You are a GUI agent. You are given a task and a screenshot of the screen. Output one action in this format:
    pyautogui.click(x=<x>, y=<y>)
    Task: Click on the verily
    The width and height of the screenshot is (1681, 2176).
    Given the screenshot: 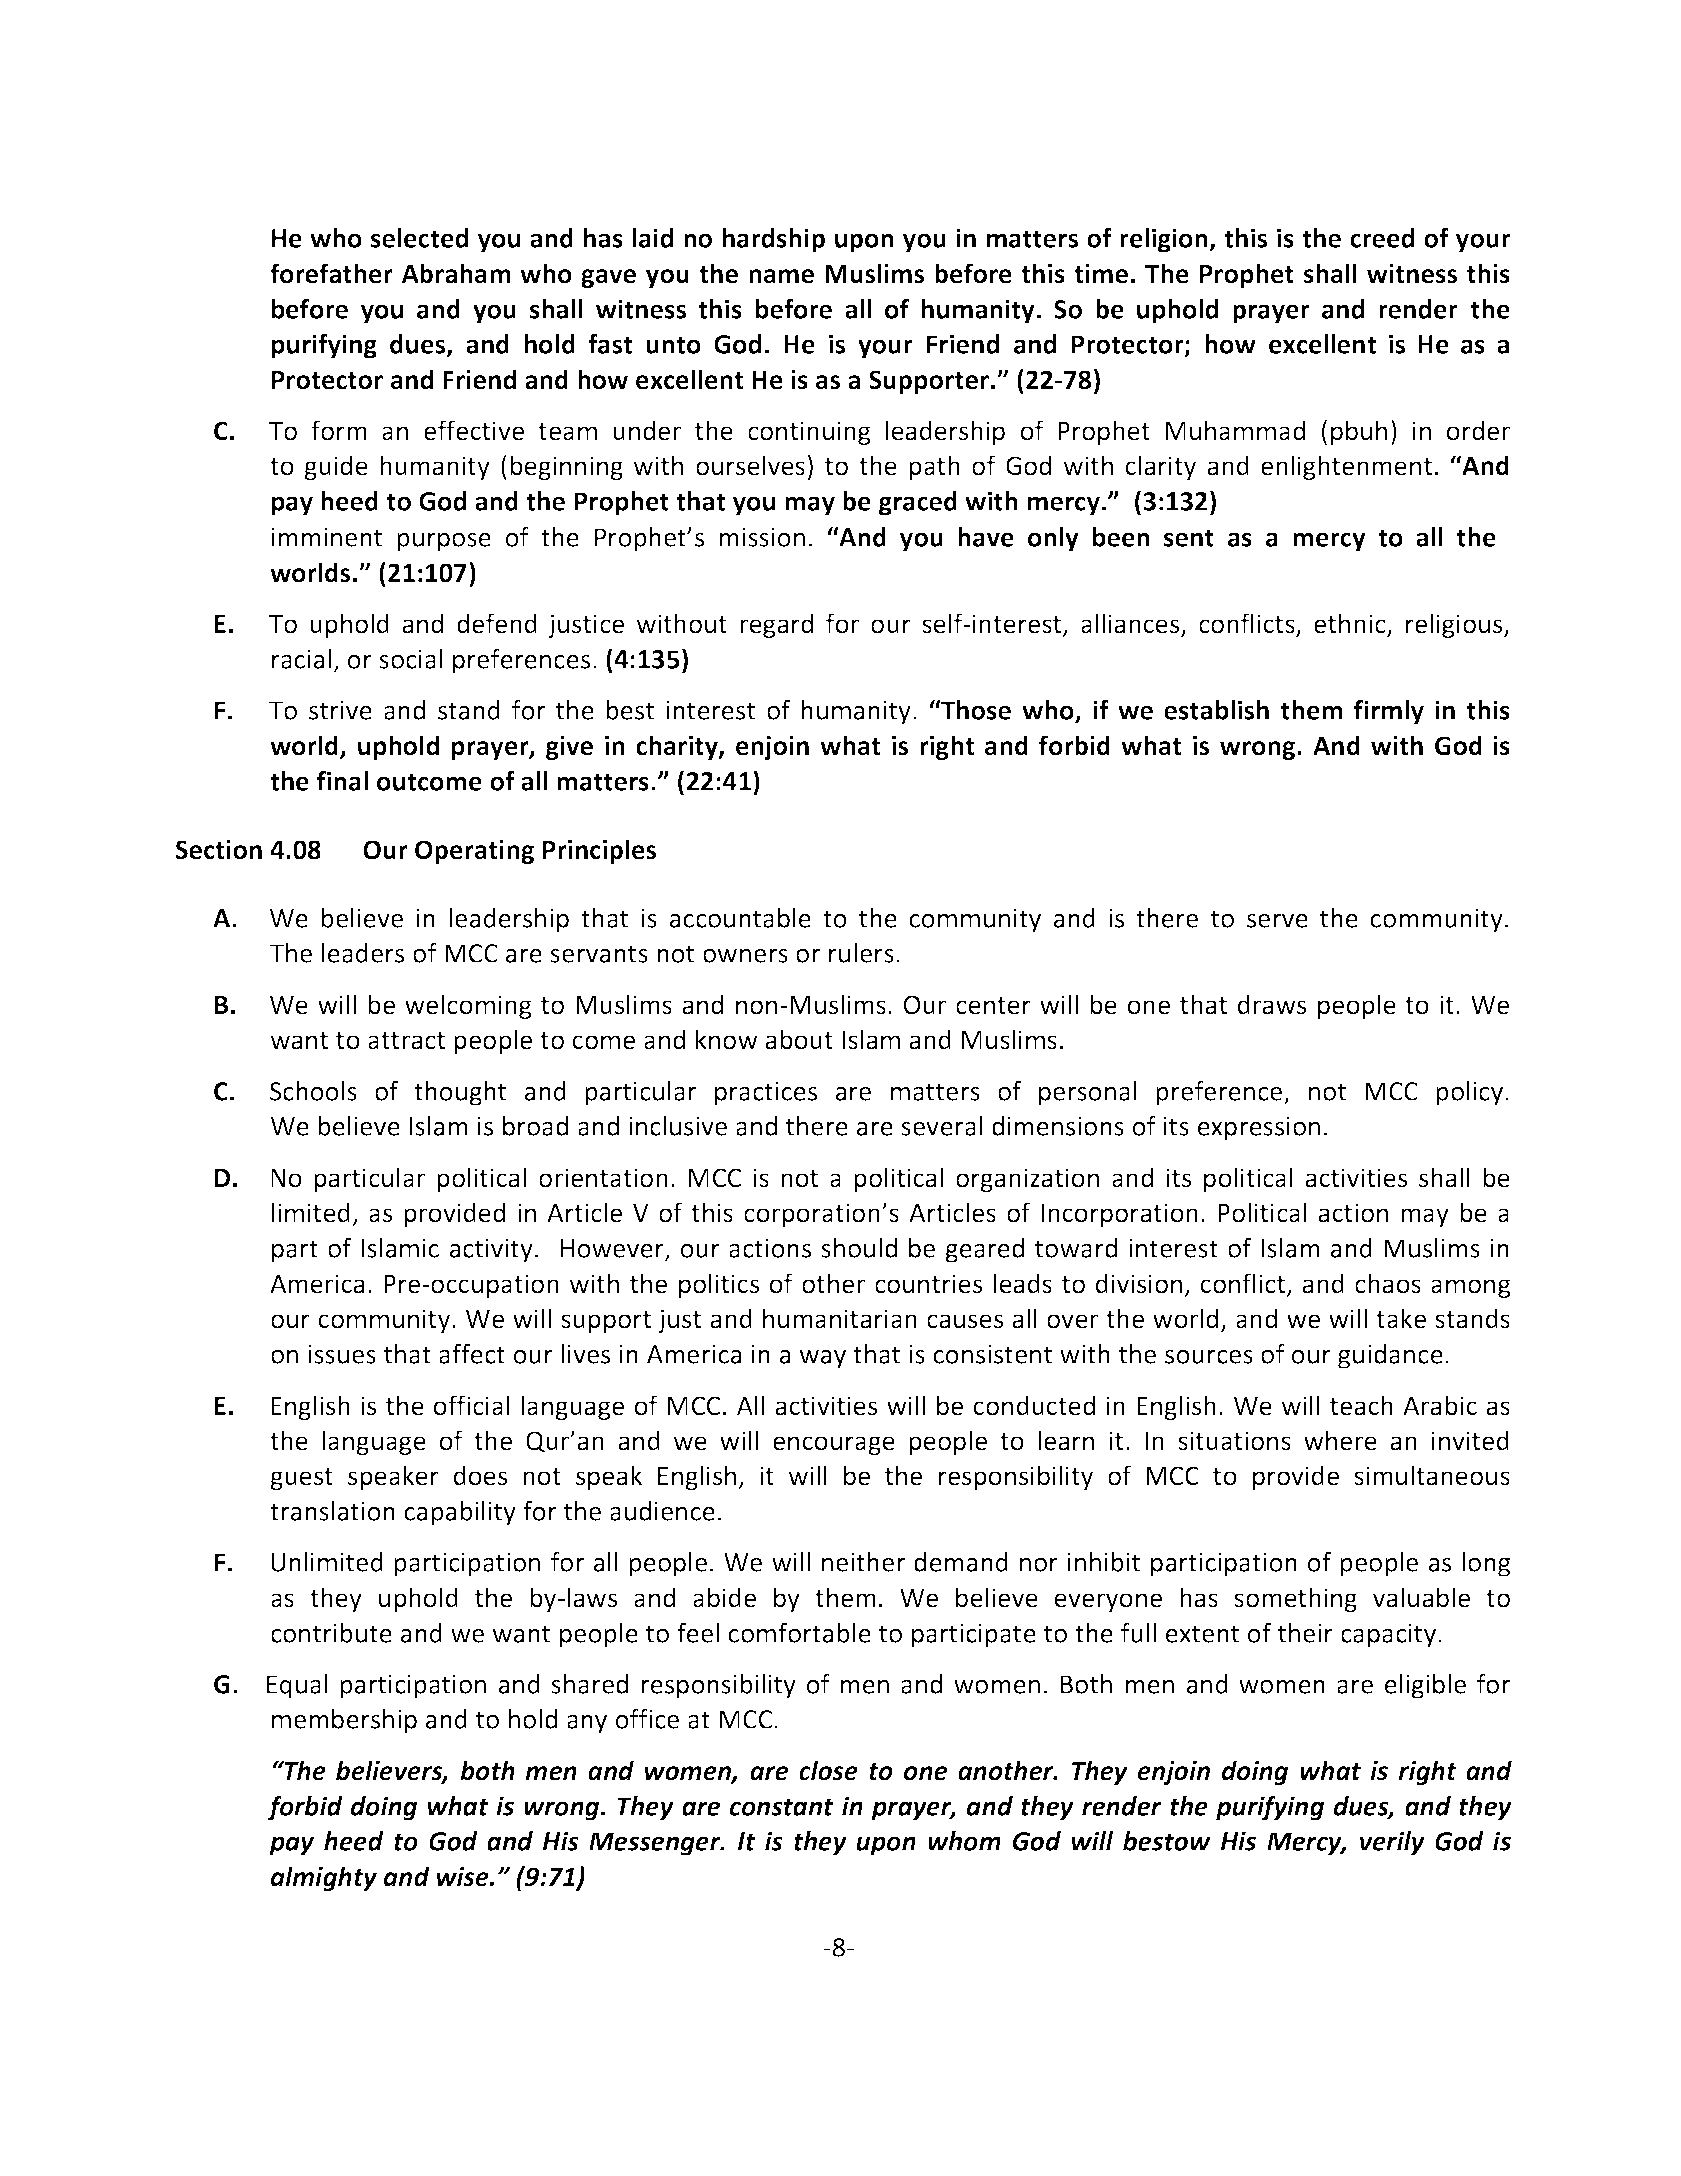 What is the action you would take?
    pyautogui.click(x=1392, y=1843)
